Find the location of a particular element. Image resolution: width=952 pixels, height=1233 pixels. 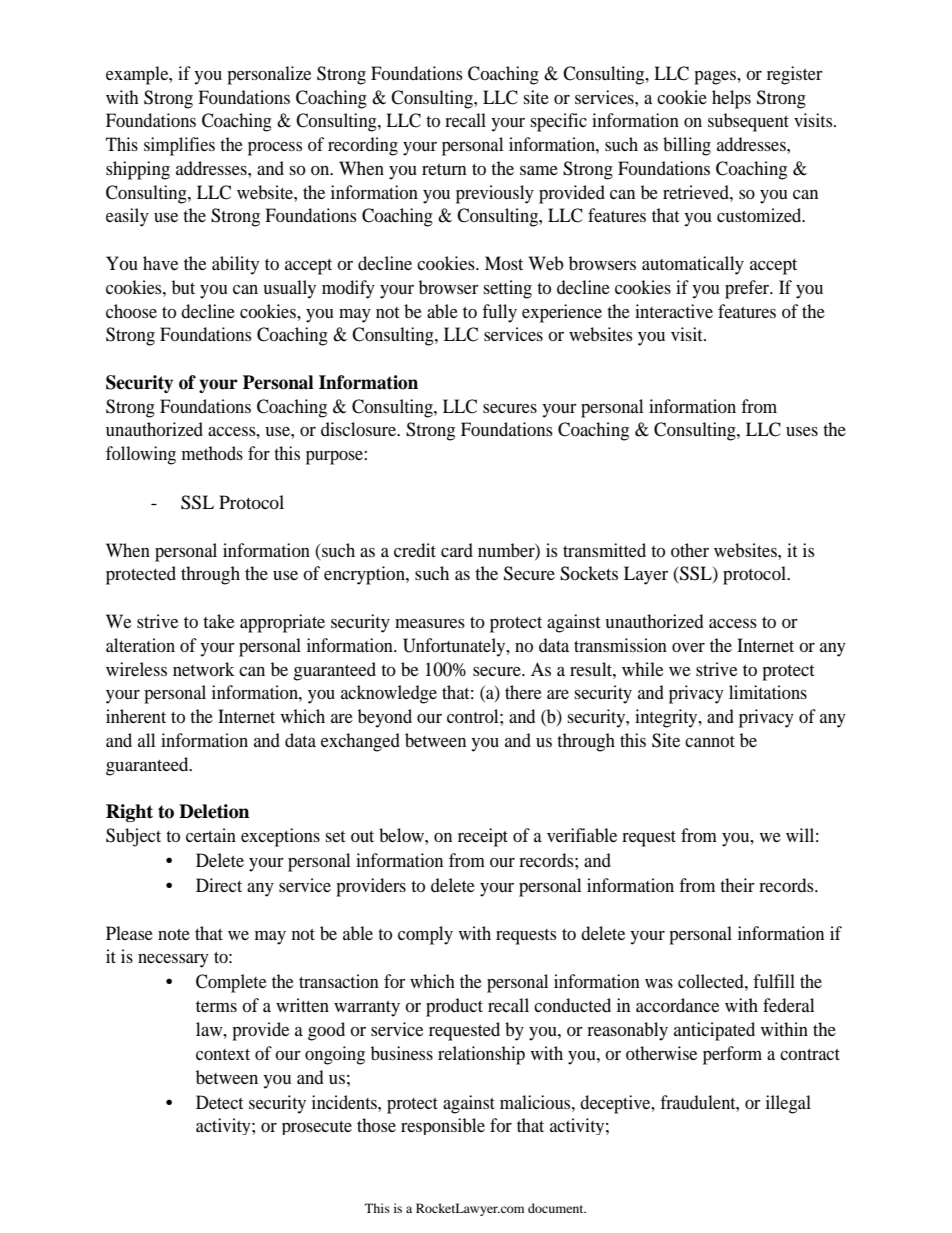

their is located at coordinates (737, 885).
